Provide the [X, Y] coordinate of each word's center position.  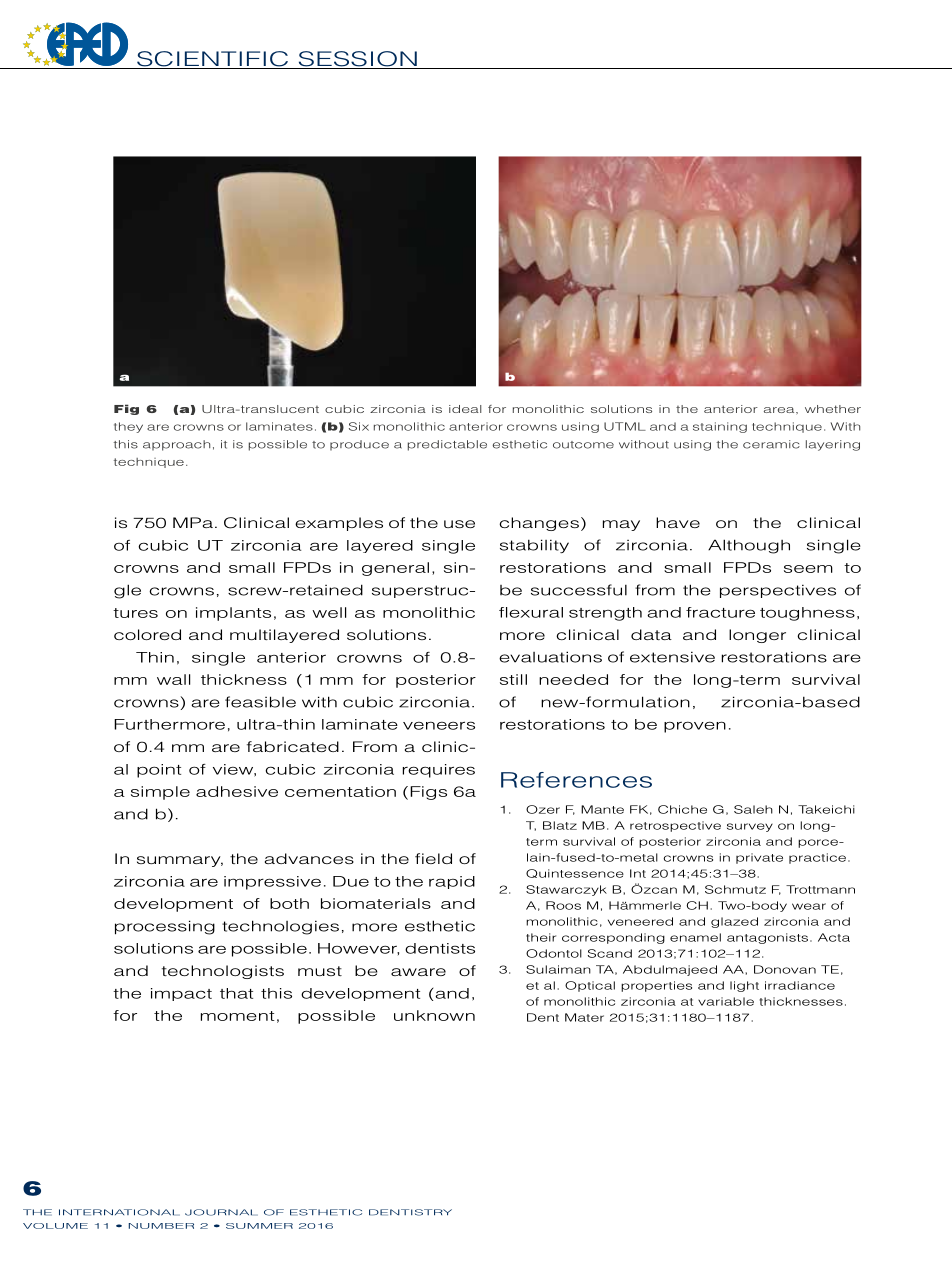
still [513, 679]
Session [357, 60]
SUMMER [259, 1226]
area [780, 410]
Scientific [213, 60]
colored [147, 634]
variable [726, 1001]
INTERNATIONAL [119, 1212]
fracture [720, 612]
